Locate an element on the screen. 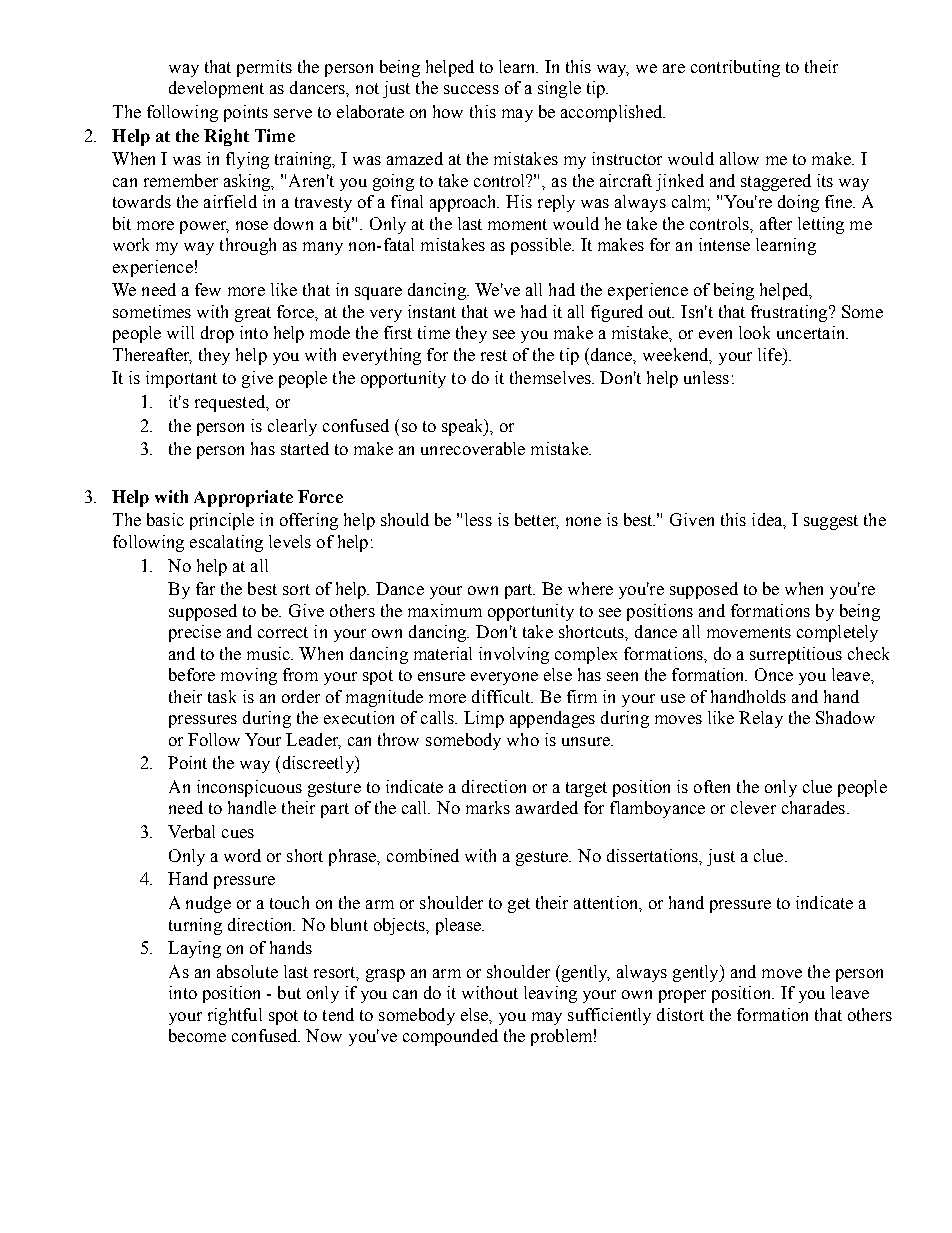 The image size is (952, 1233). difficult is located at coordinates (502, 696).
